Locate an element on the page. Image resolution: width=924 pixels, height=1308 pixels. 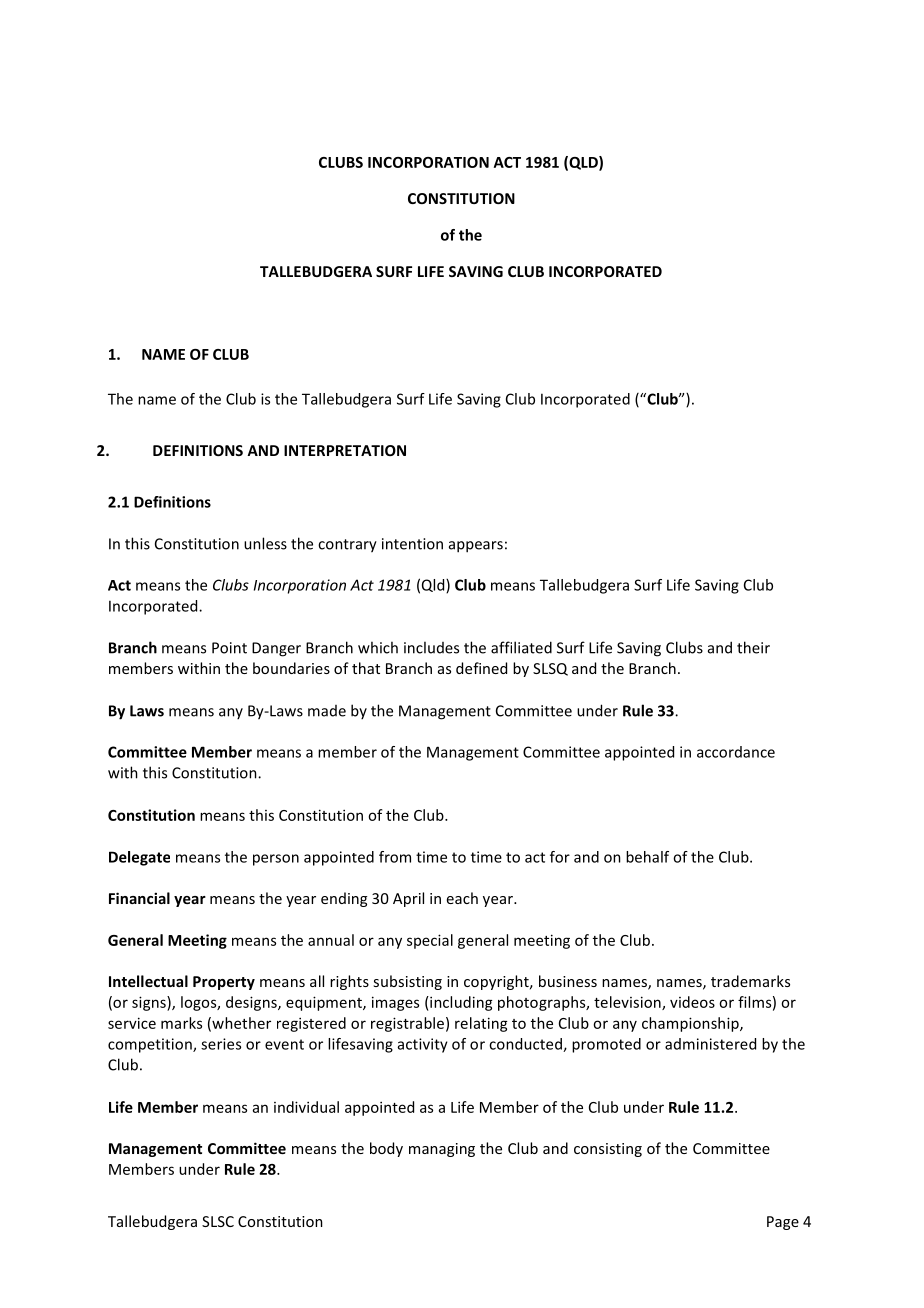
managing is located at coordinates (442, 1150).
